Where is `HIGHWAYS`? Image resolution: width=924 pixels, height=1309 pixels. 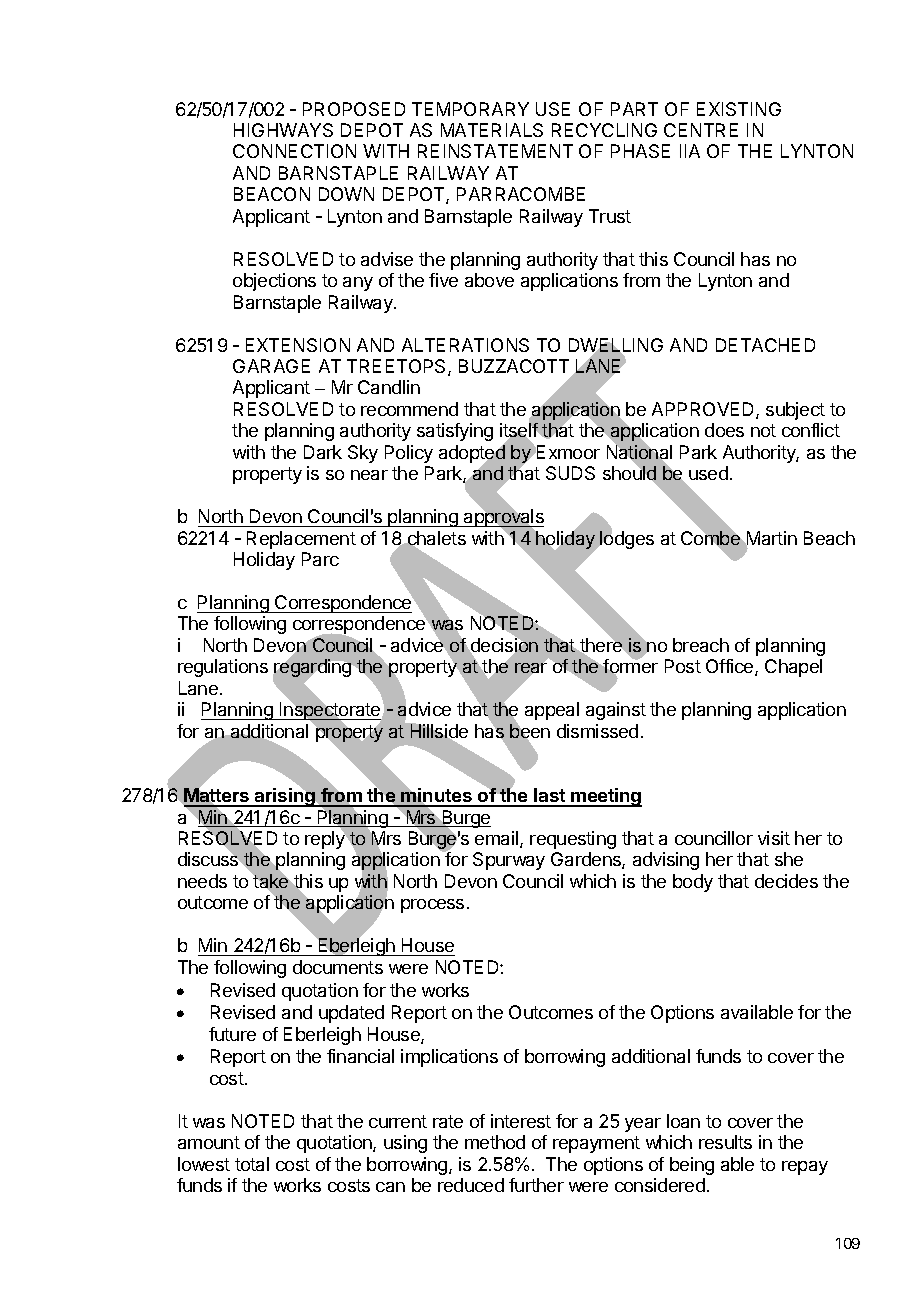 HIGHWAYS is located at coordinates (283, 130).
